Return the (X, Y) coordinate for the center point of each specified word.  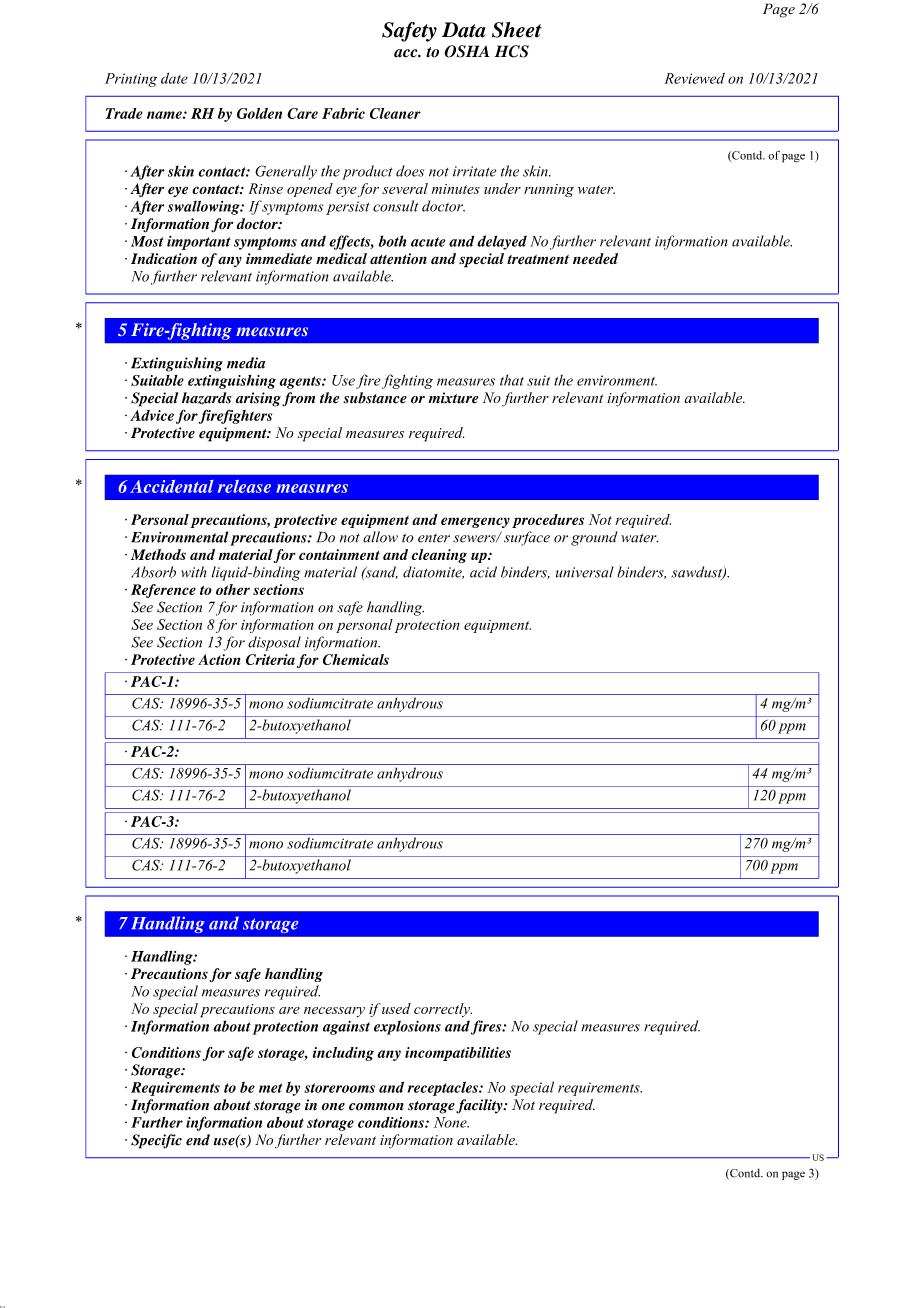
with (194, 572)
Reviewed (695, 78)
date (174, 78)
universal (585, 572)
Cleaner (395, 113)
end (198, 1140)
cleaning (439, 556)
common (376, 1107)
